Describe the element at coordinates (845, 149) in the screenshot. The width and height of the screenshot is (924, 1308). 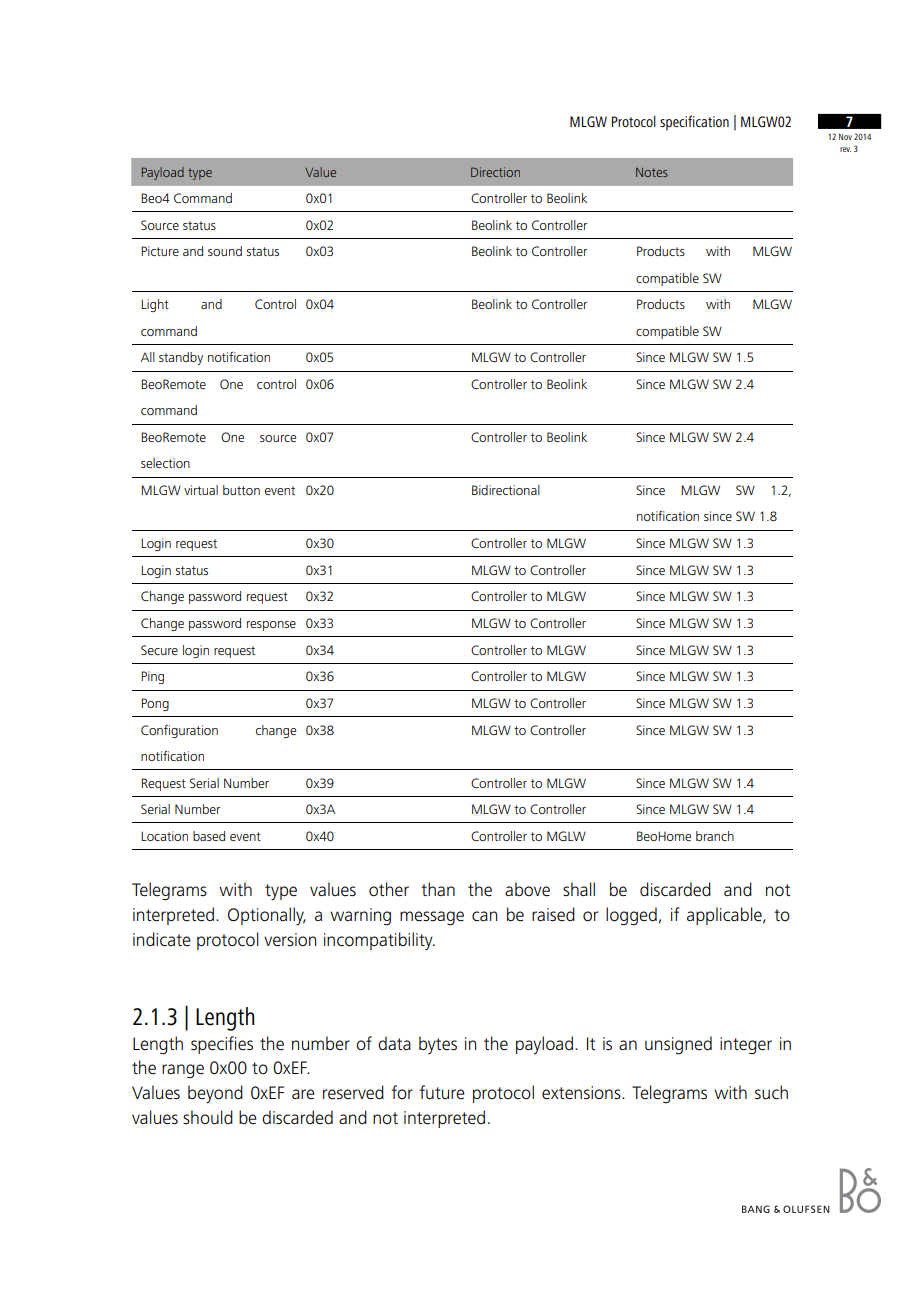
I see `rev` at that location.
